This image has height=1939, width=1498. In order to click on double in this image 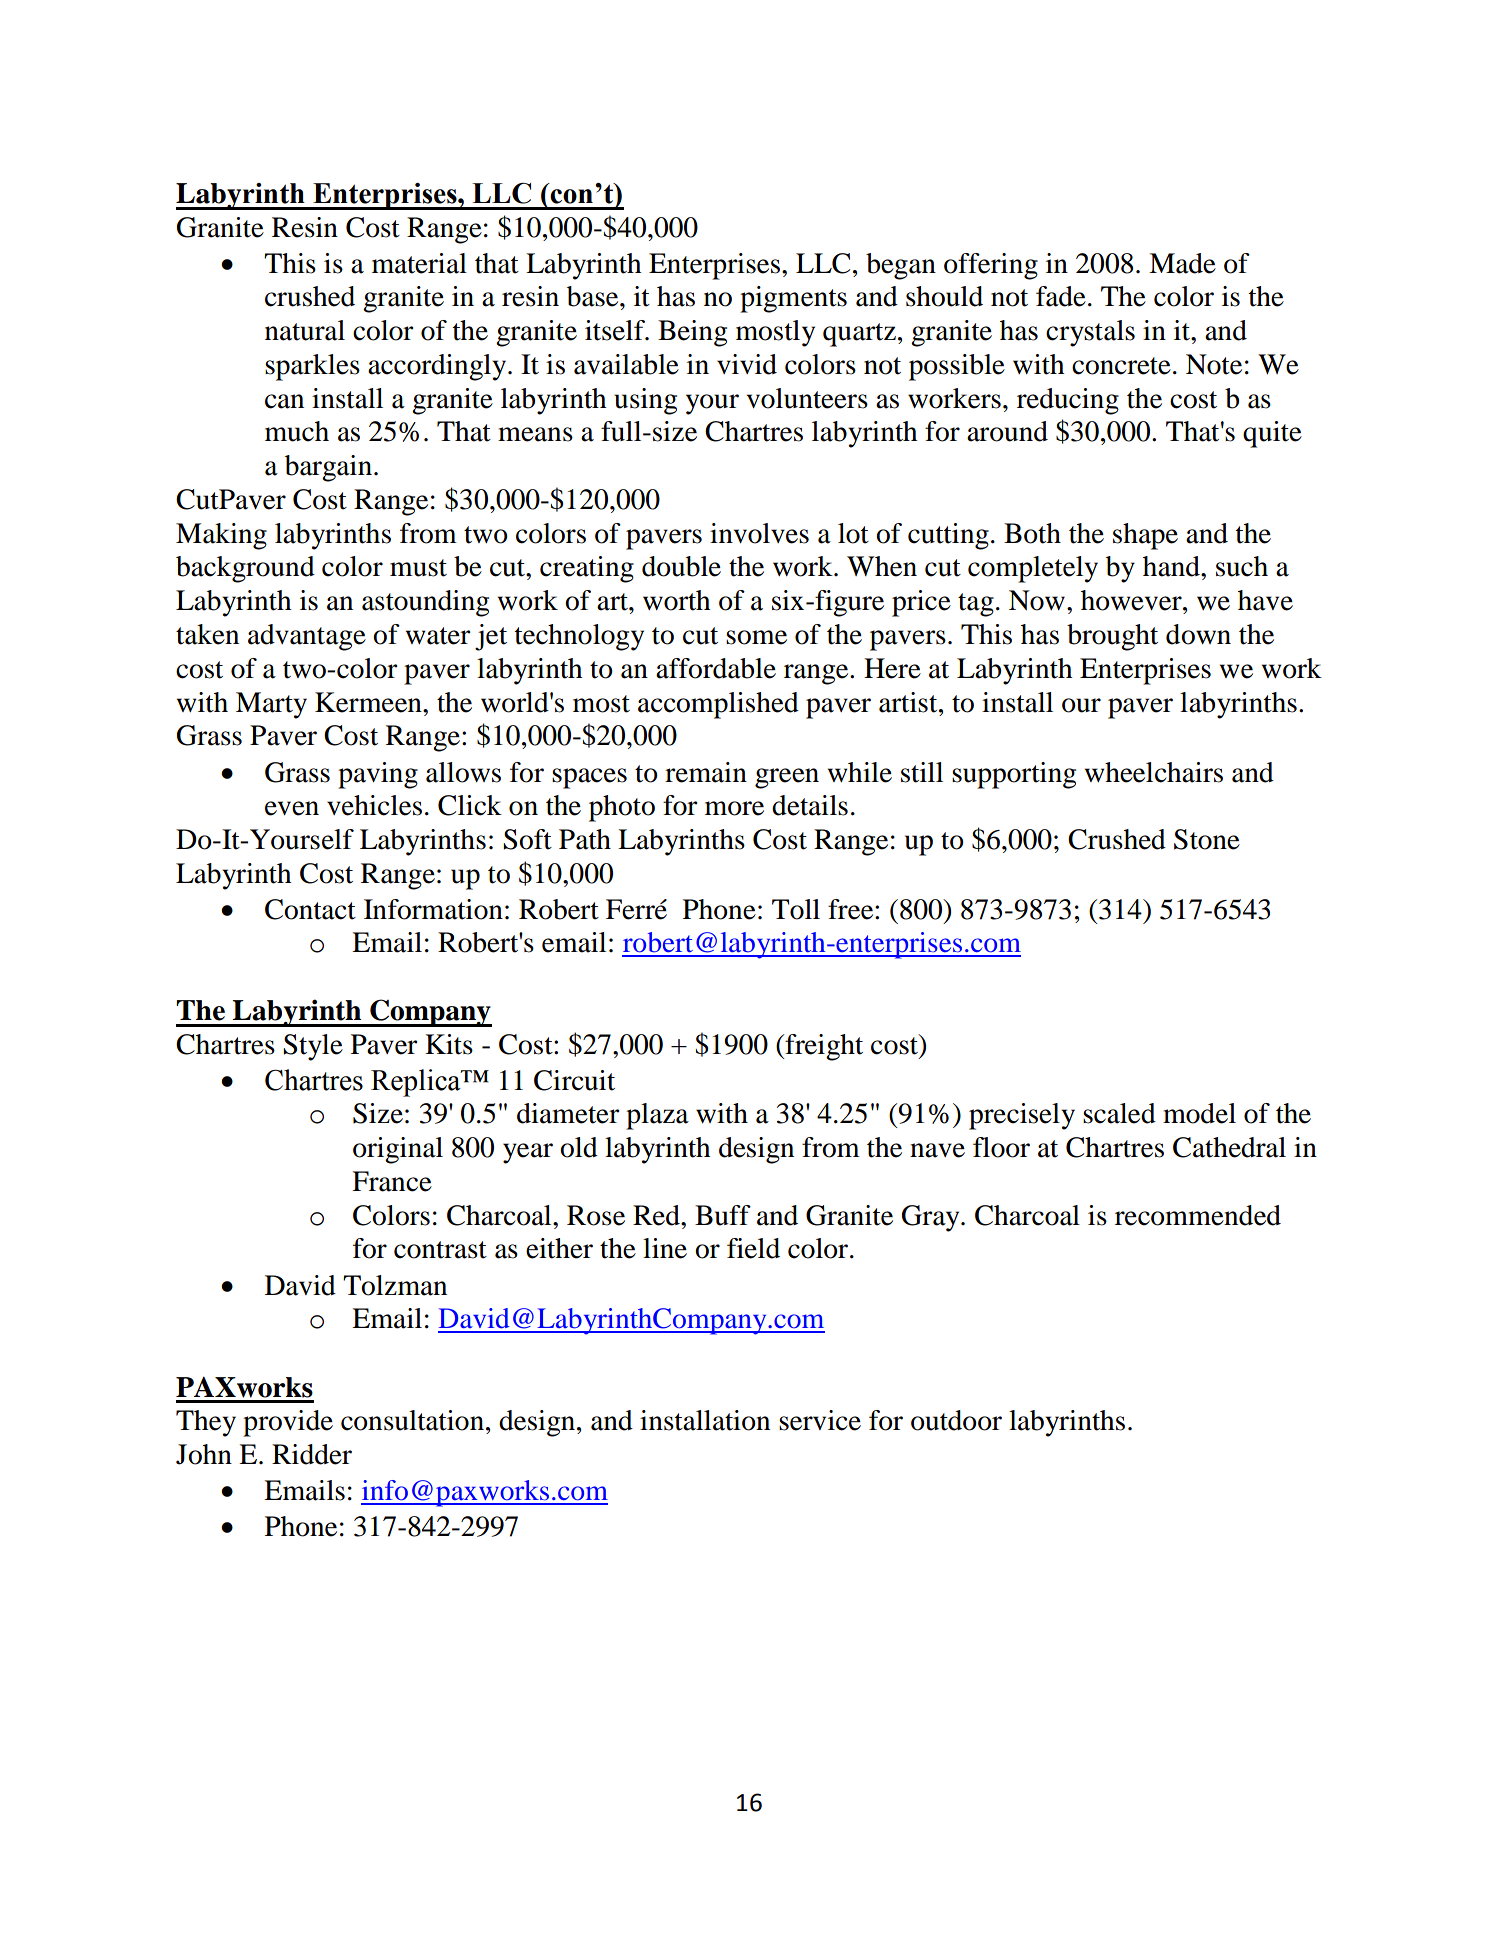, I will do `click(681, 566)`.
